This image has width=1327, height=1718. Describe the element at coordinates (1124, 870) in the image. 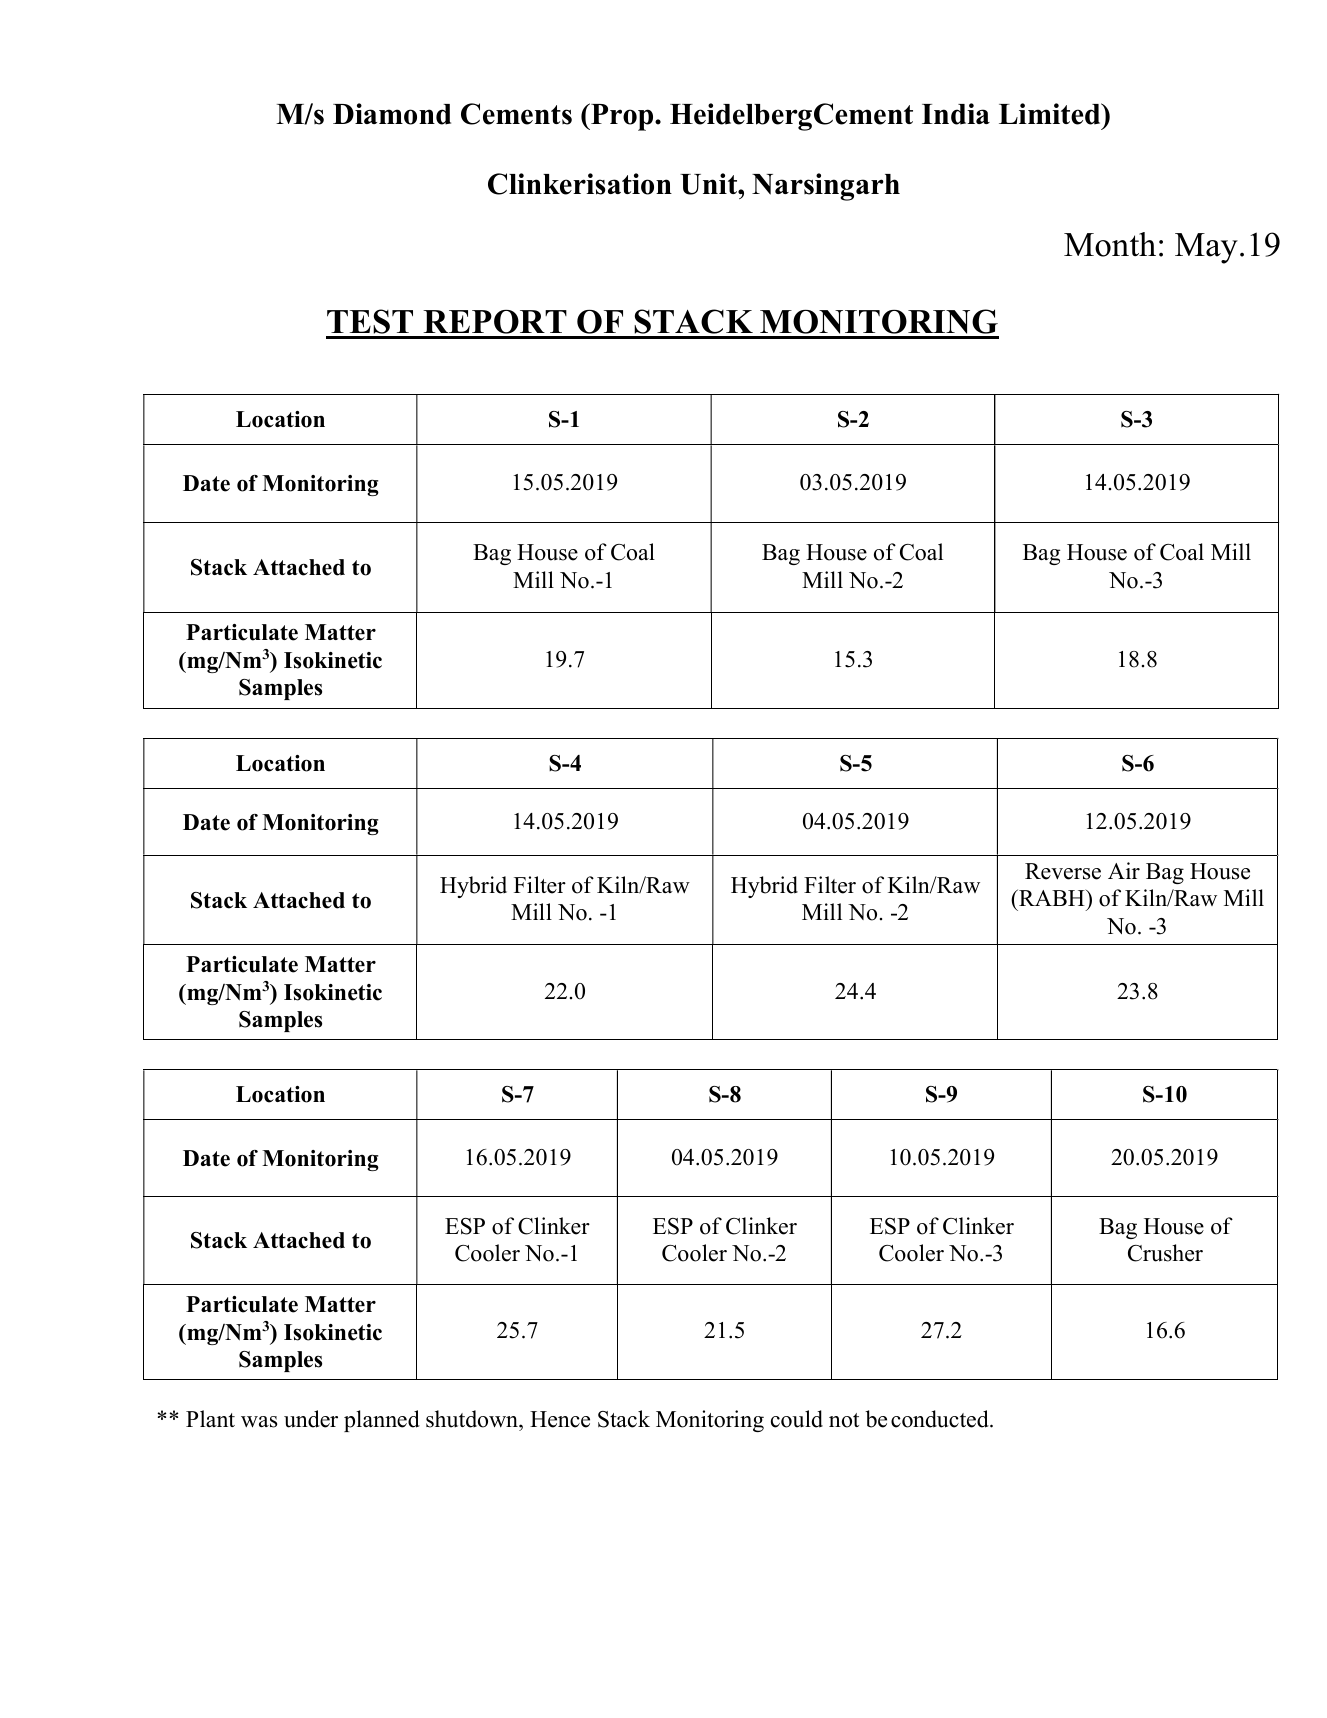

I see `Air` at that location.
